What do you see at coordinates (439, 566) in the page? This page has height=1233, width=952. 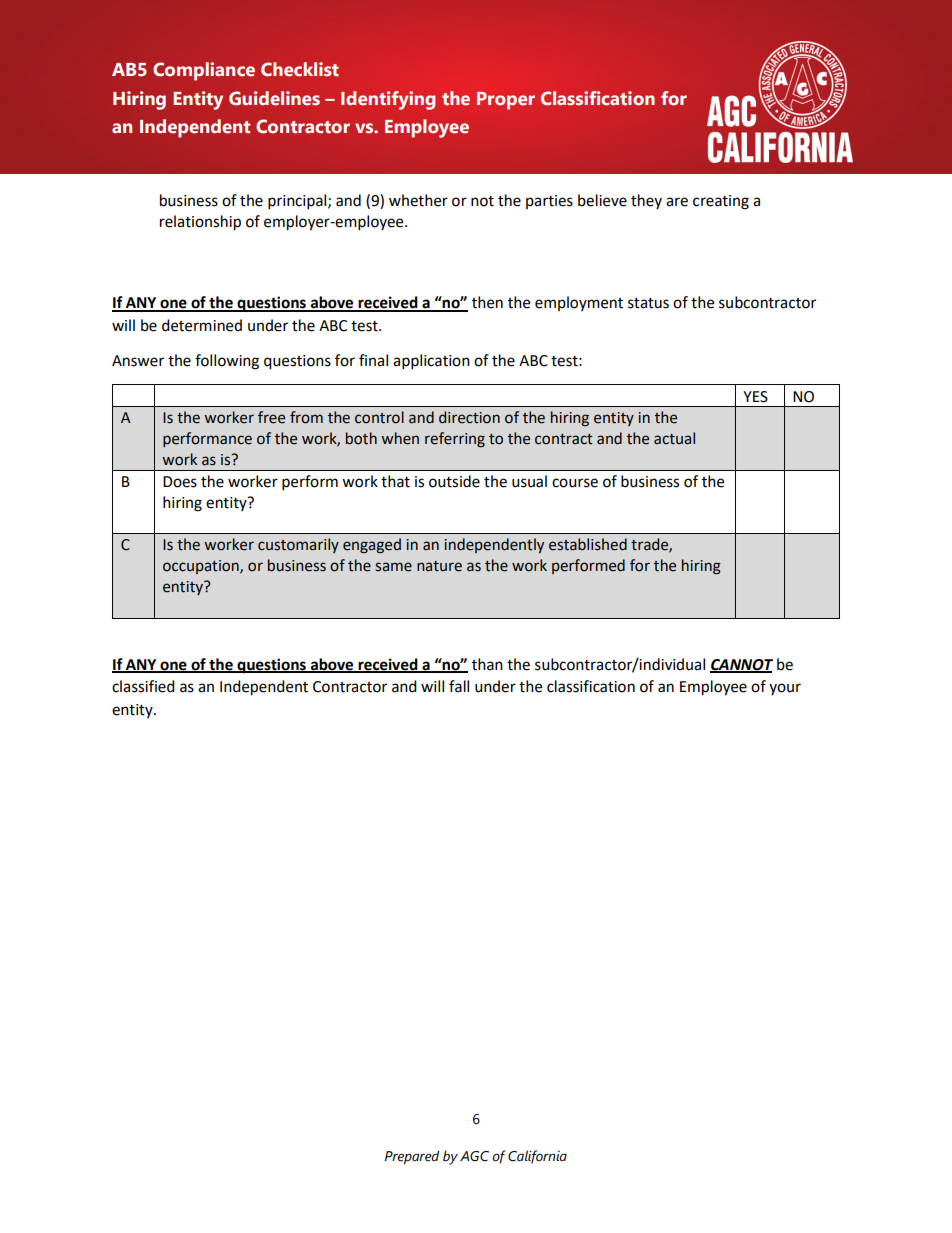 I see `nature` at bounding box center [439, 566].
